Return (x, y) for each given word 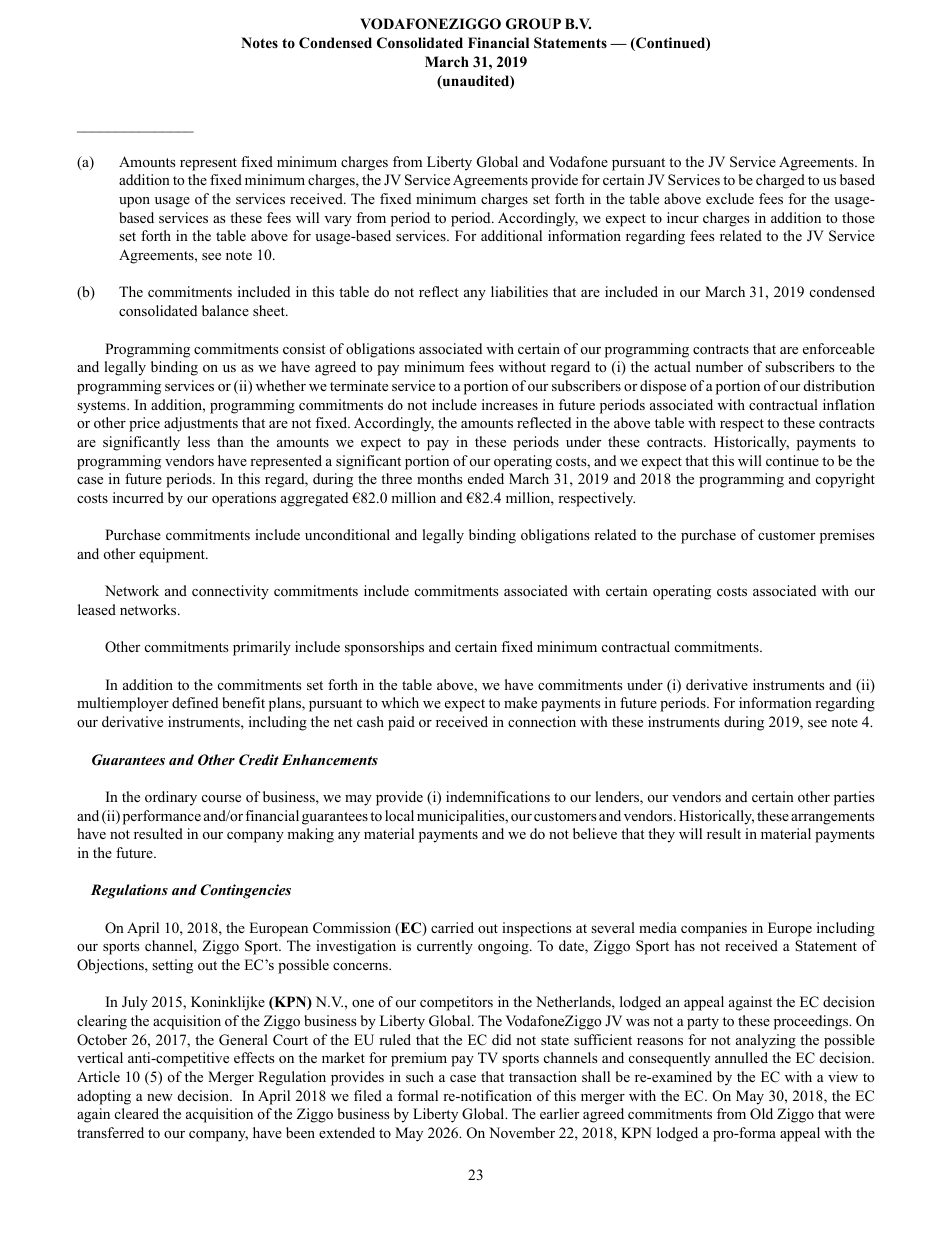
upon (134, 202)
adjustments (201, 424)
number (719, 366)
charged (780, 181)
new (160, 1097)
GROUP (533, 24)
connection (542, 722)
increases (510, 404)
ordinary (171, 798)
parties (854, 798)
